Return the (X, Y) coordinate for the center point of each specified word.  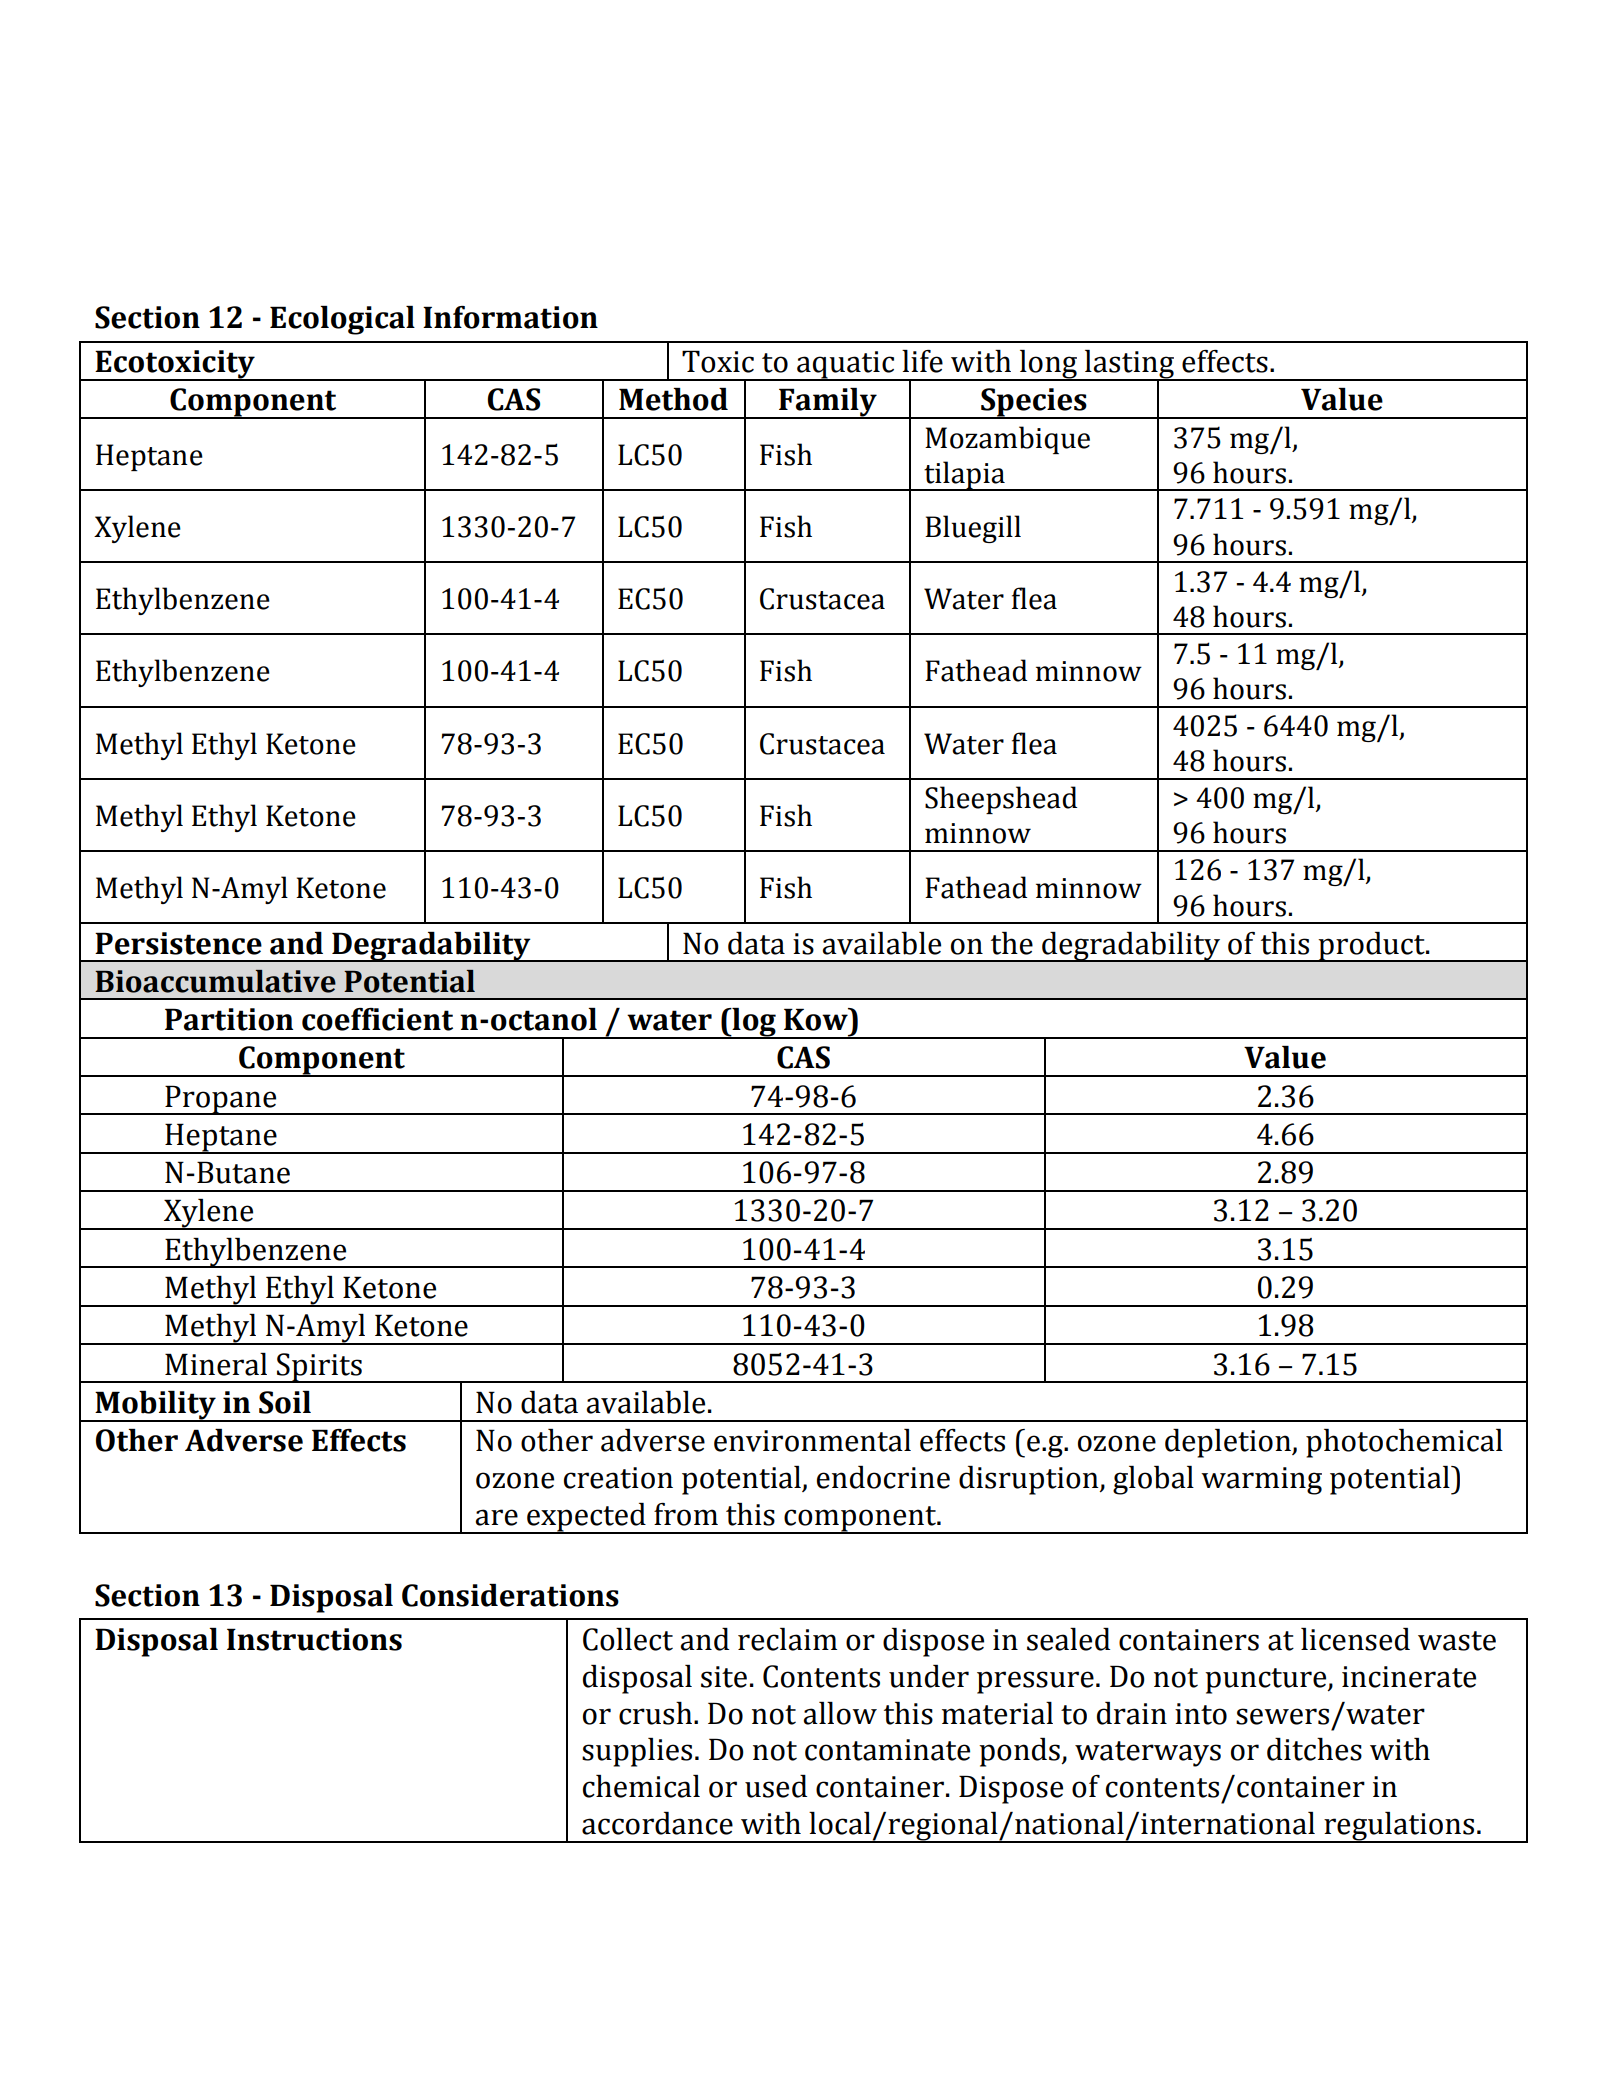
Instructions (314, 1639)
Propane (221, 1100)
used (776, 1786)
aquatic (846, 366)
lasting (1130, 366)
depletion (1229, 1443)
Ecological (342, 320)
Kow (817, 1019)
